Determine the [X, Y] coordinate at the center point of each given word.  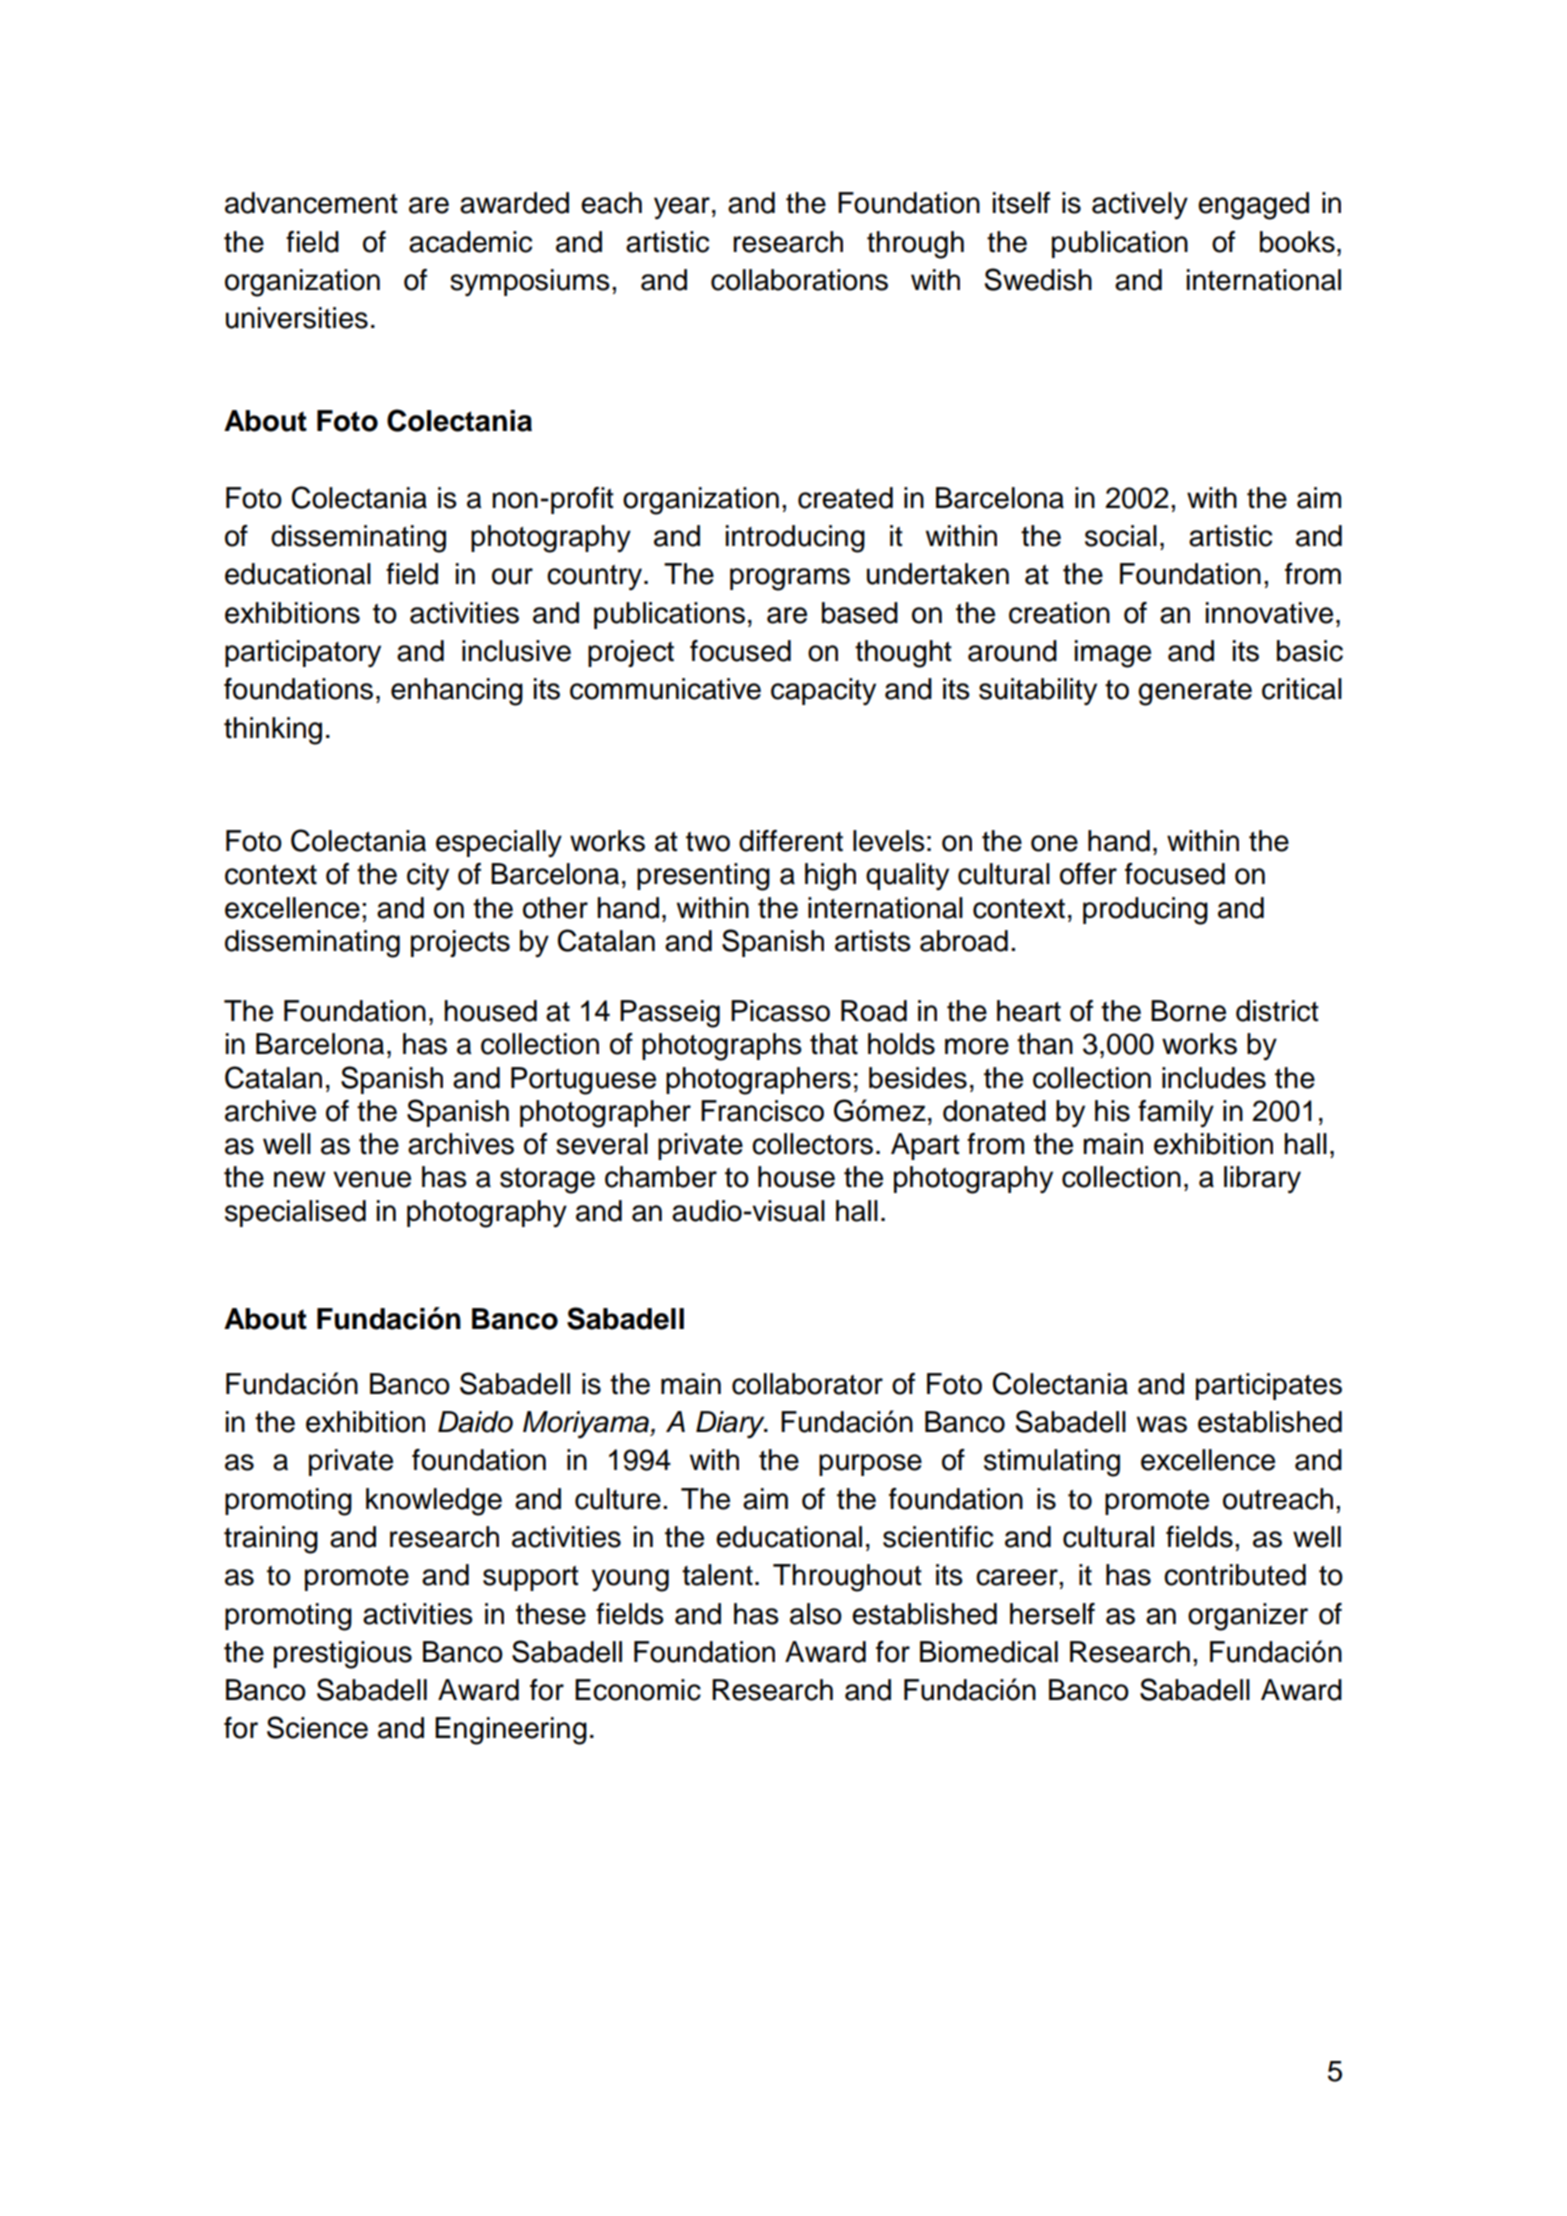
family [1176, 1114]
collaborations [799, 280]
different [791, 841]
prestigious [343, 1655]
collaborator [807, 1384]
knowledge [434, 1502]
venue [372, 1179]
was [1162, 1424]
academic [470, 242]
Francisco [762, 1111]
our [512, 576]
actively [1140, 206]
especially [499, 844]
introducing [795, 539]
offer [1088, 874]
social [1121, 536]
